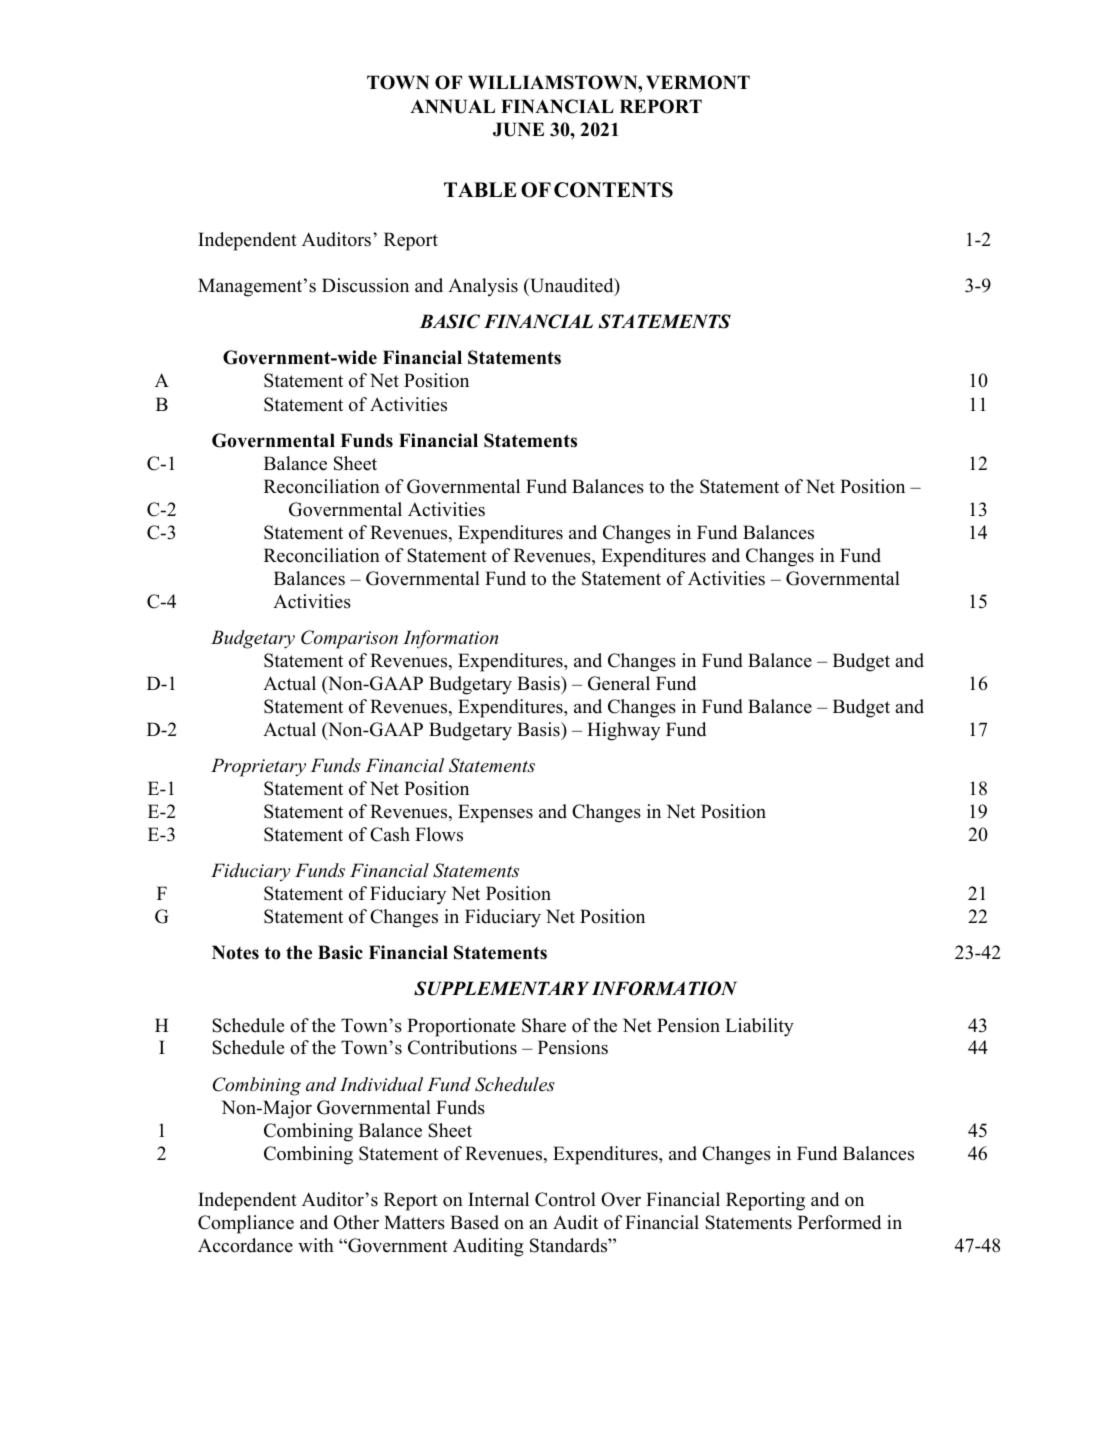  What do you see at coordinates (518, 129) in the screenshot?
I see `JUNE` at bounding box center [518, 129].
